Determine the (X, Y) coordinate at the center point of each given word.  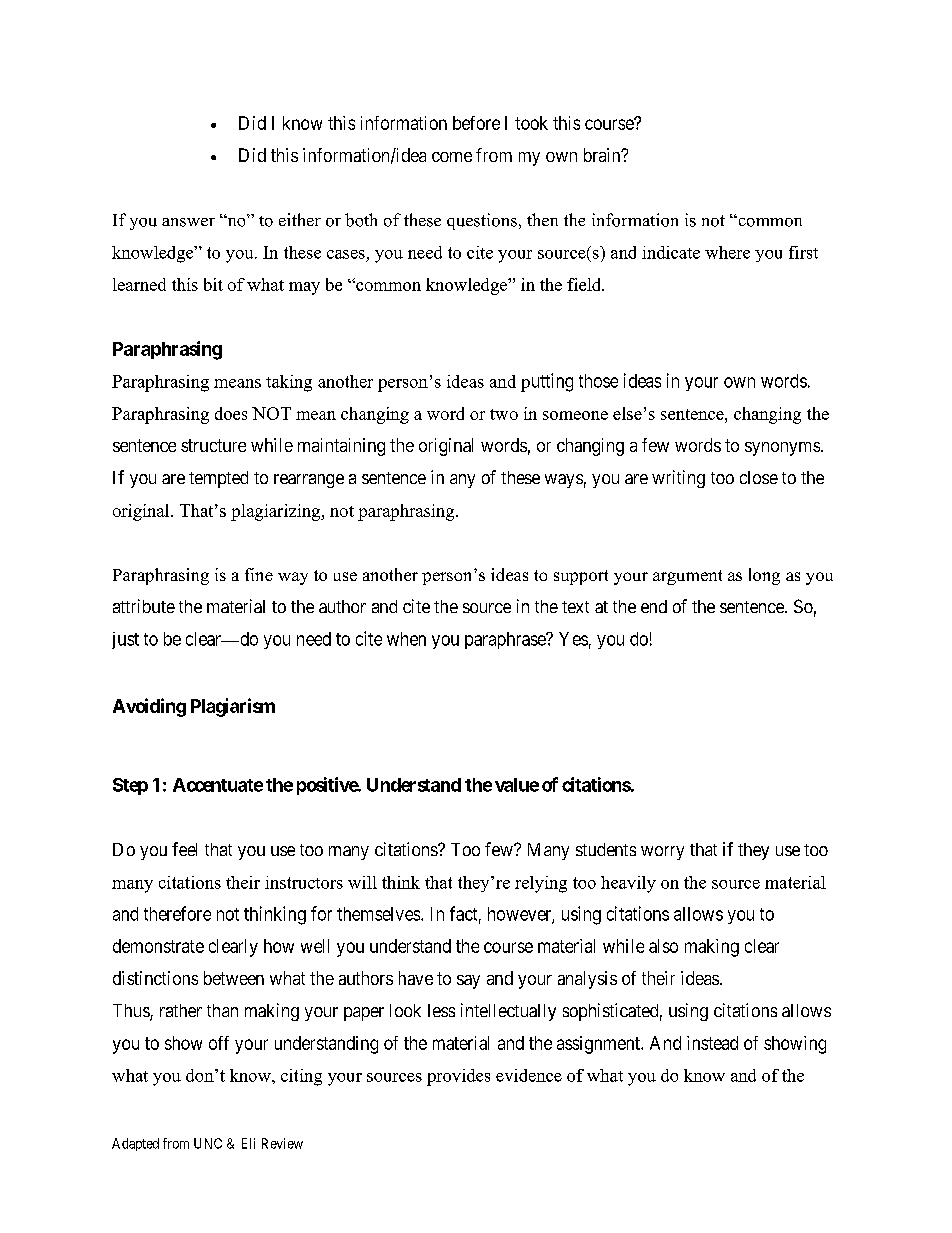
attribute (144, 606)
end (654, 606)
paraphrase (506, 640)
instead (712, 1043)
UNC (208, 1143)
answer (188, 222)
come (452, 157)
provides (458, 1077)
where (727, 252)
